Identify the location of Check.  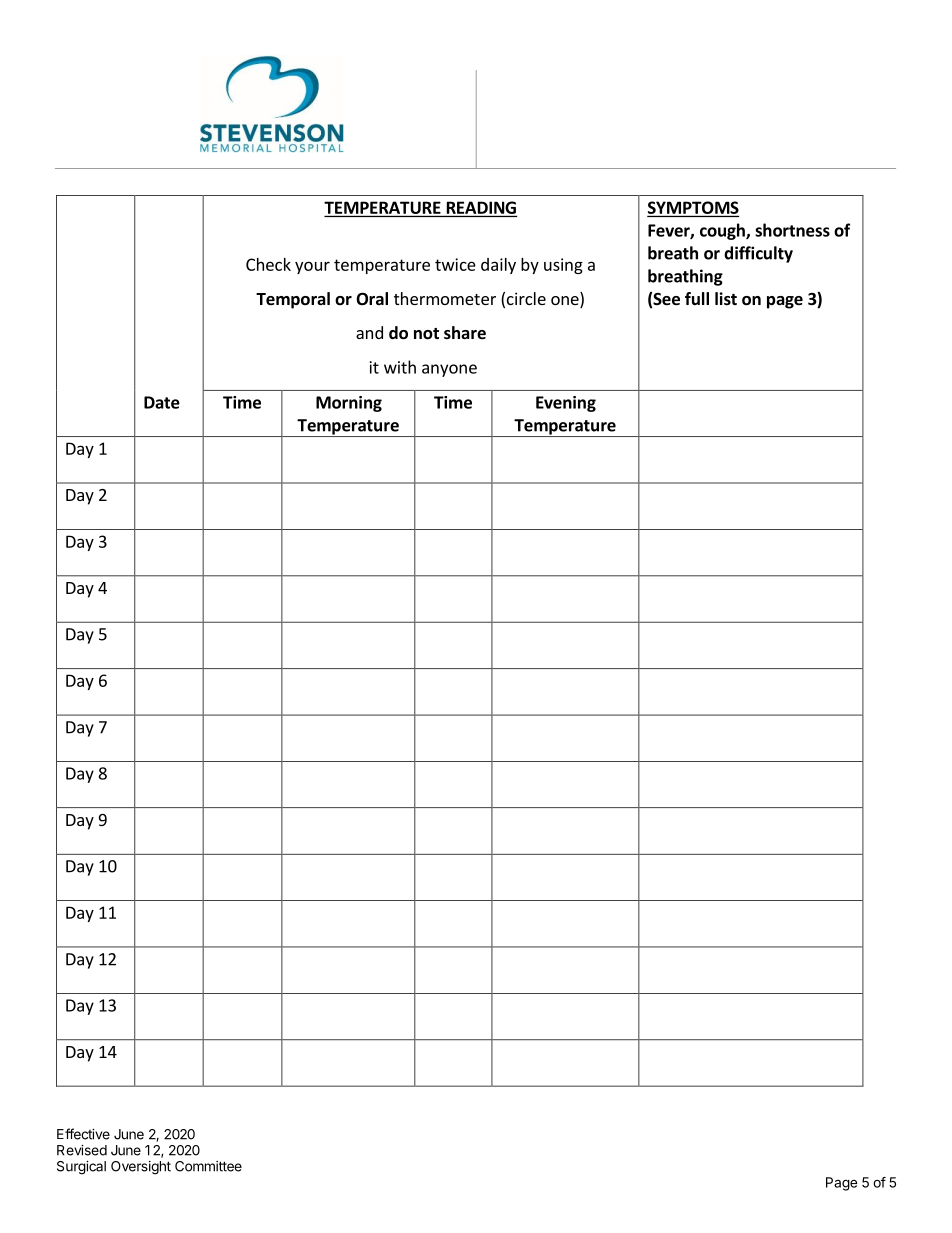
(268, 264).
